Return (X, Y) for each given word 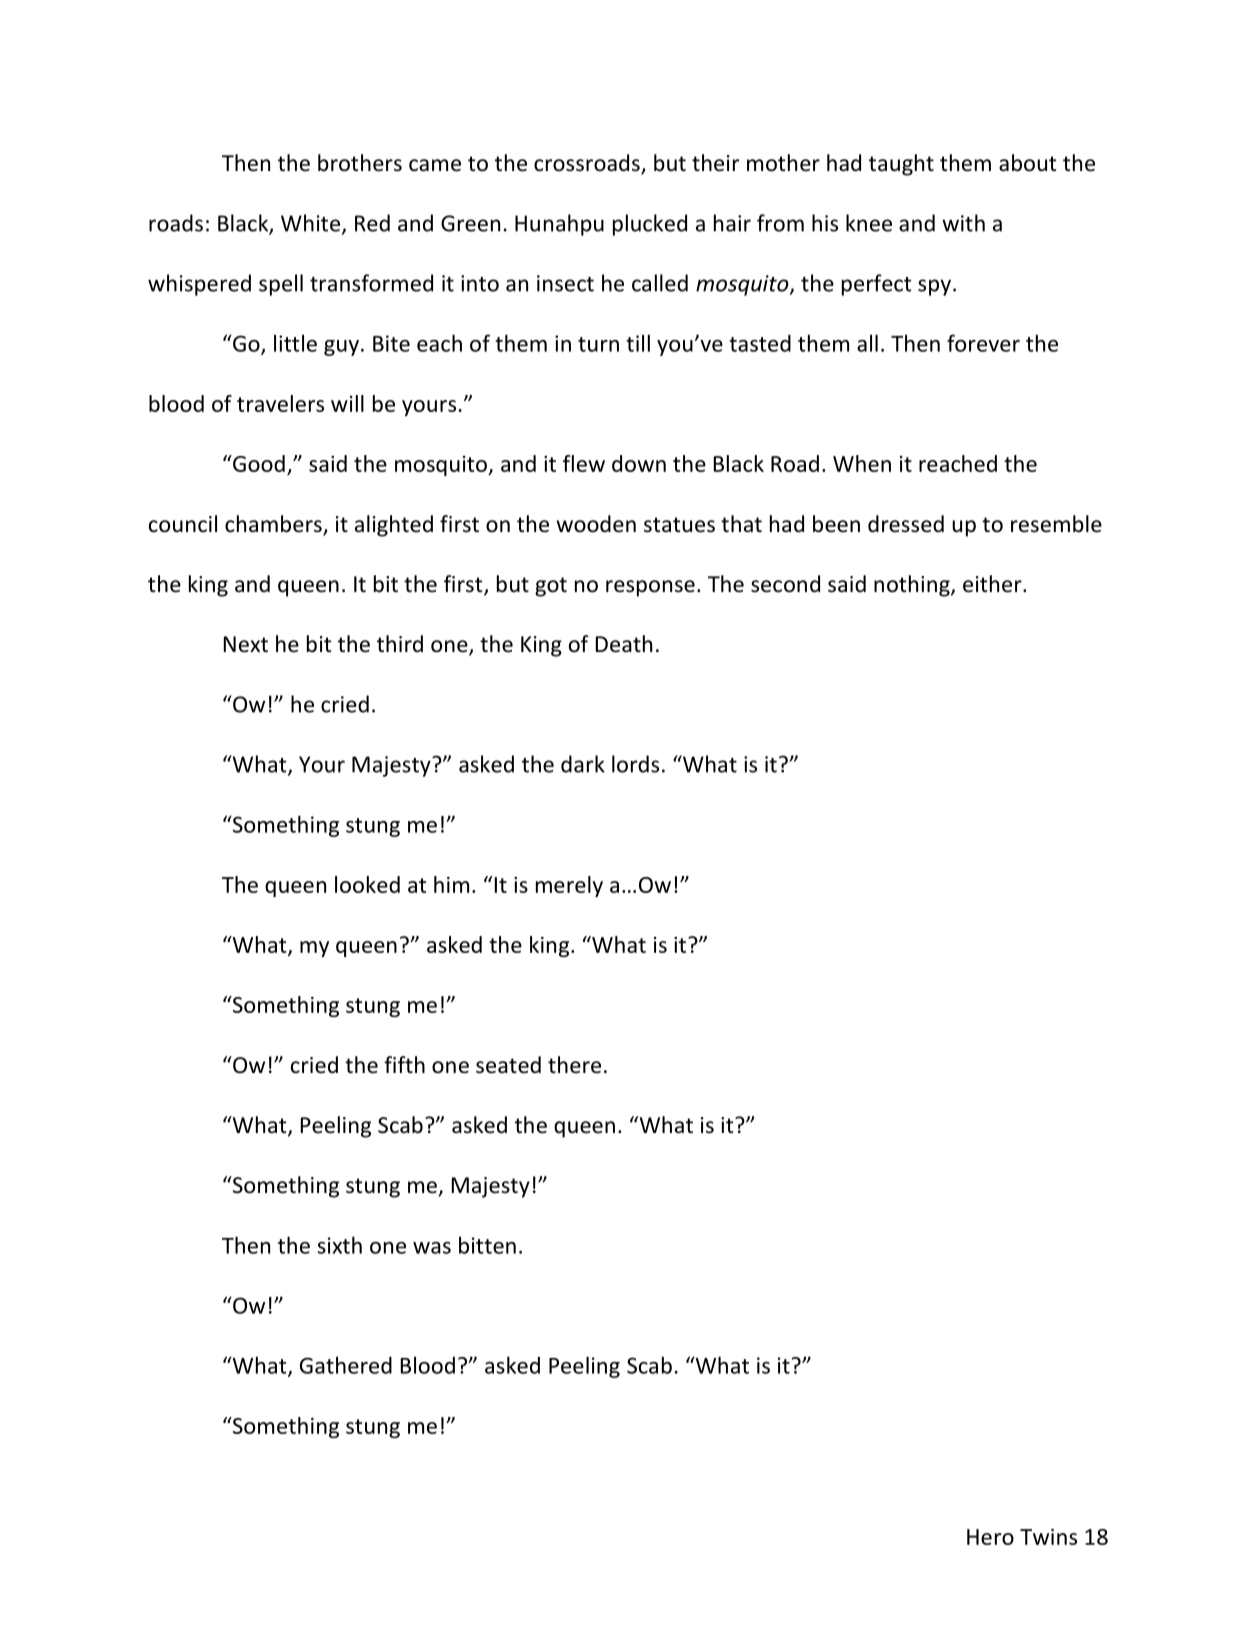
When (862, 463)
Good (258, 463)
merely (569, 886)
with (963, 223)
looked (367, 884)
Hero (990, 1537)
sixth (339, 1245)
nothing (913, 586)
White (310, 223)
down (639, 463)
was (432, 1248)
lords (635, 764)
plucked (650, 225)
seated (508, 1065)
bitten (487, 1245)
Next (246, 644)
